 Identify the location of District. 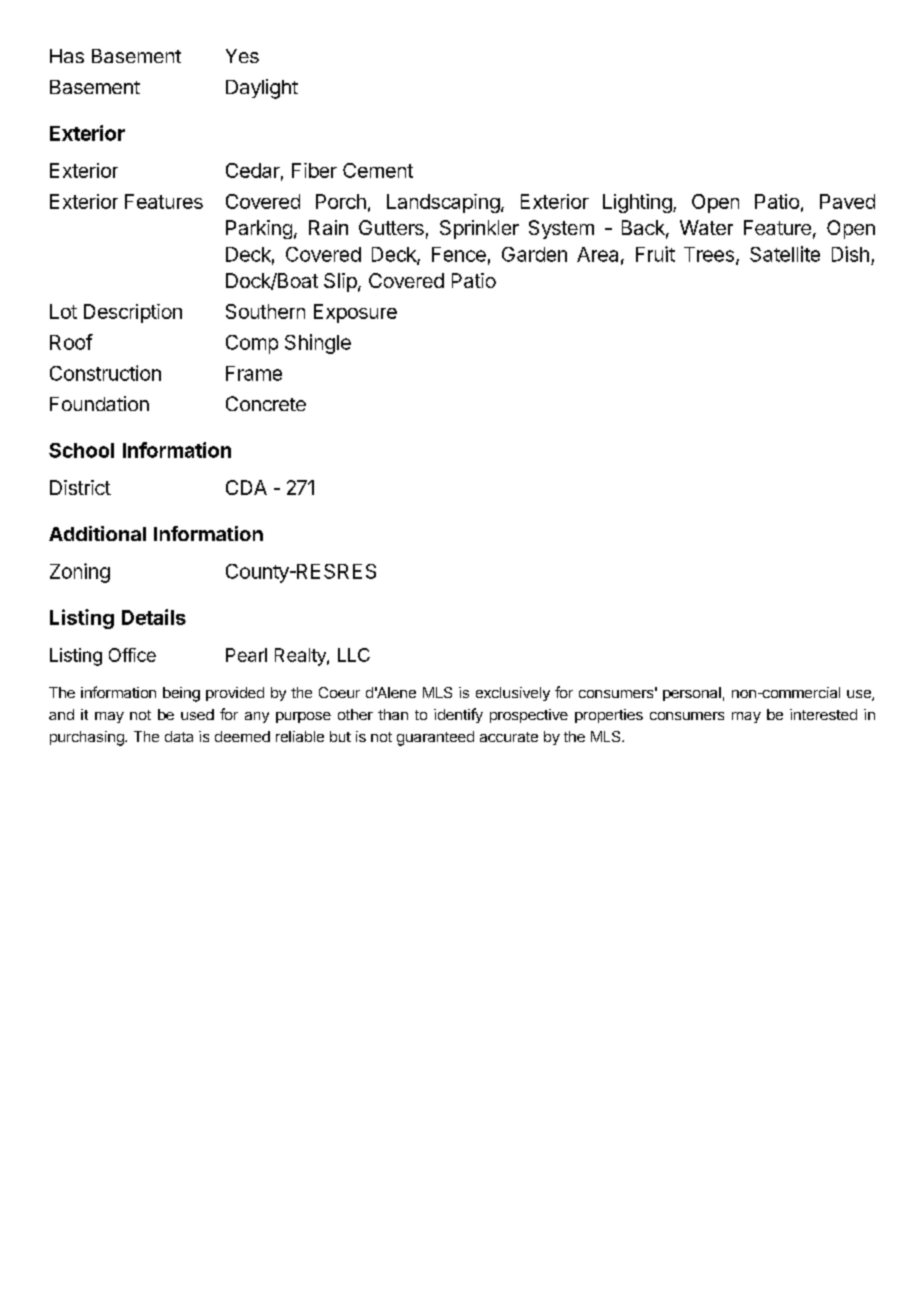
(80, 487).
